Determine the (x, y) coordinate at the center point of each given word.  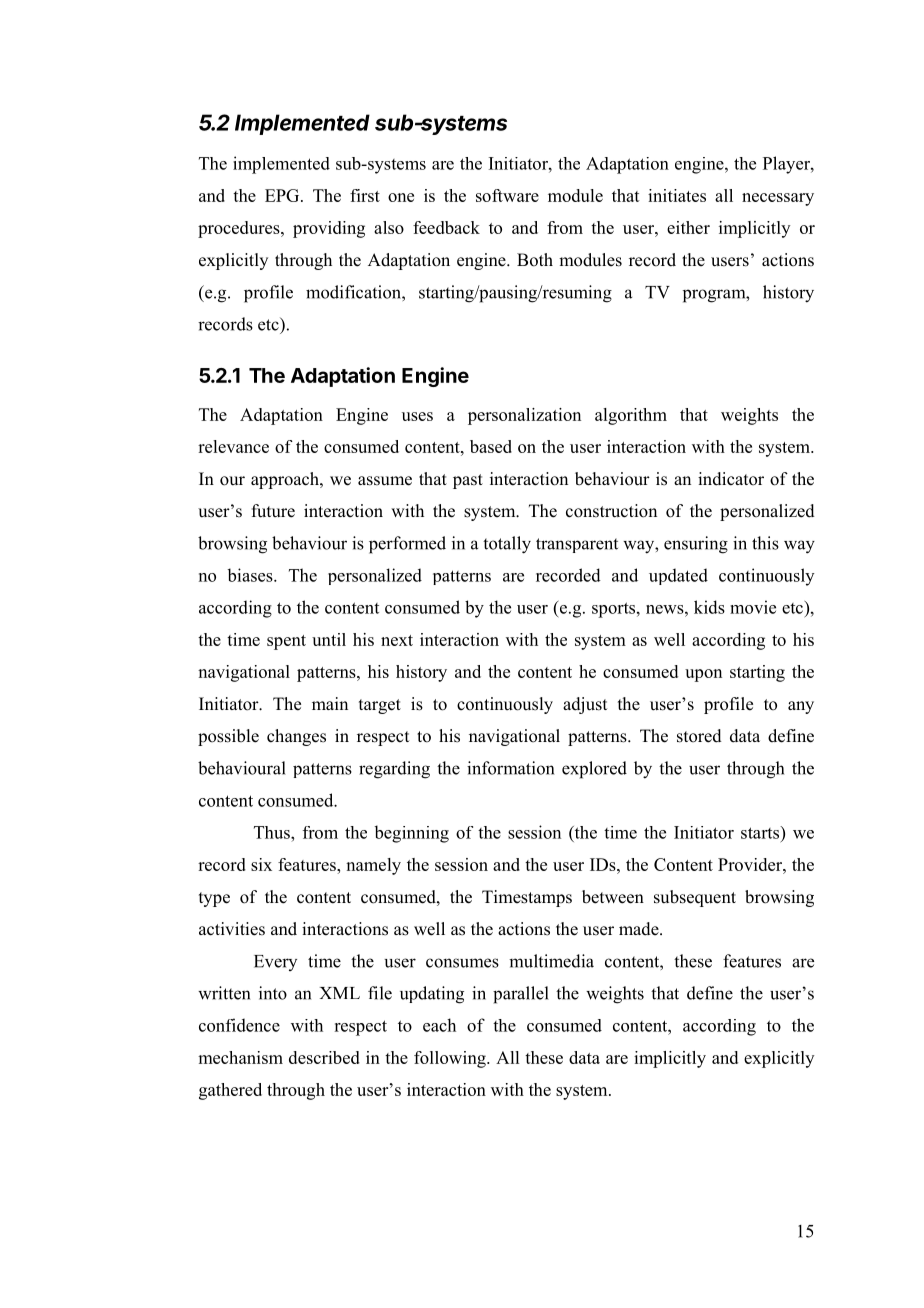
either (688, 227)
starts (761, 832)
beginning (411, 834)
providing (329, 229)
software (507, 195)
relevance (233, 446)
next (397, 640)
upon (703, 675)
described (324, 1057)
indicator (731, 479)
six (261, 864)
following (451, 1059)
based (491, 446)
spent (286, 642)
